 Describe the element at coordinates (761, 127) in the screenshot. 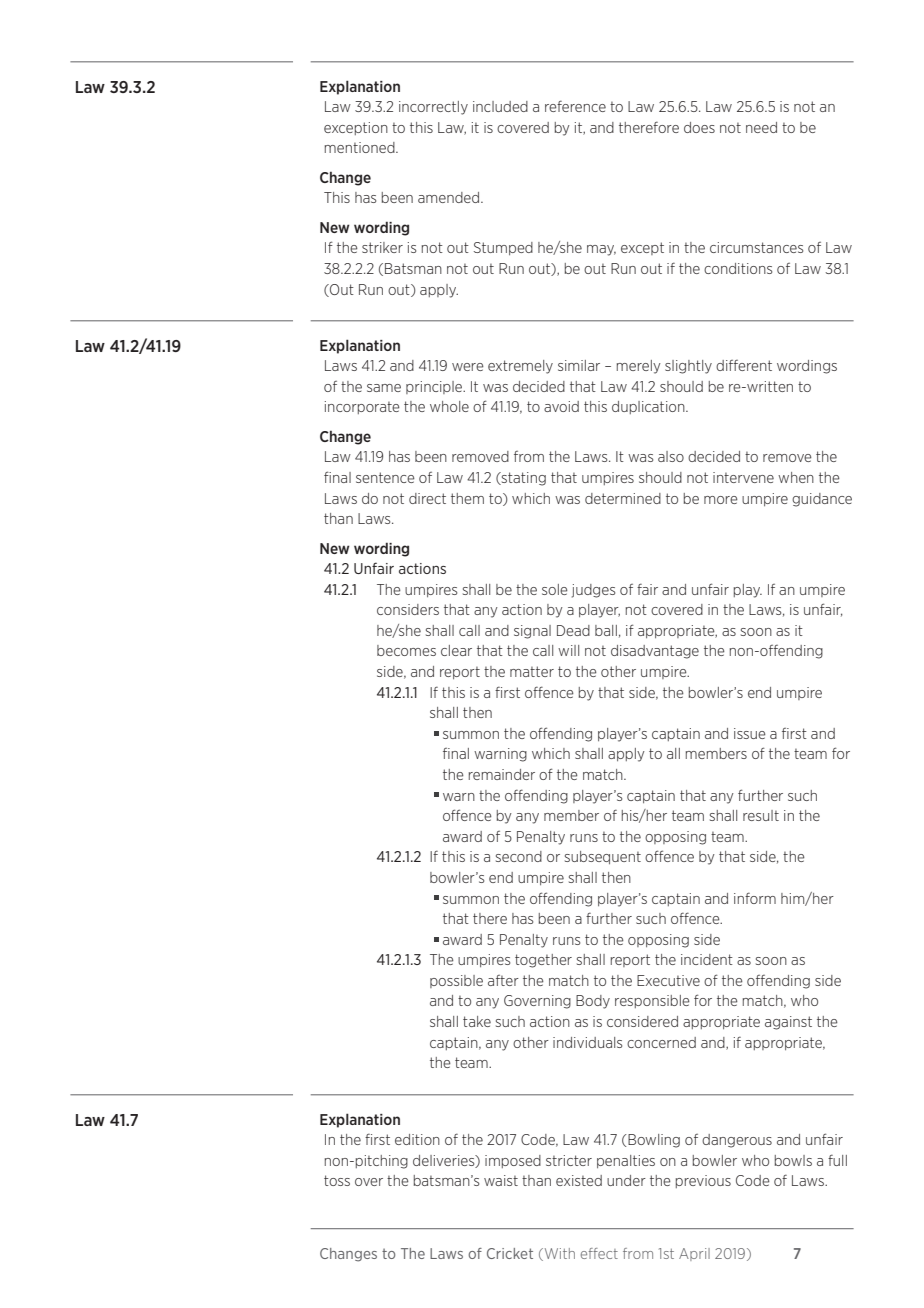

I see `need` at that location.
